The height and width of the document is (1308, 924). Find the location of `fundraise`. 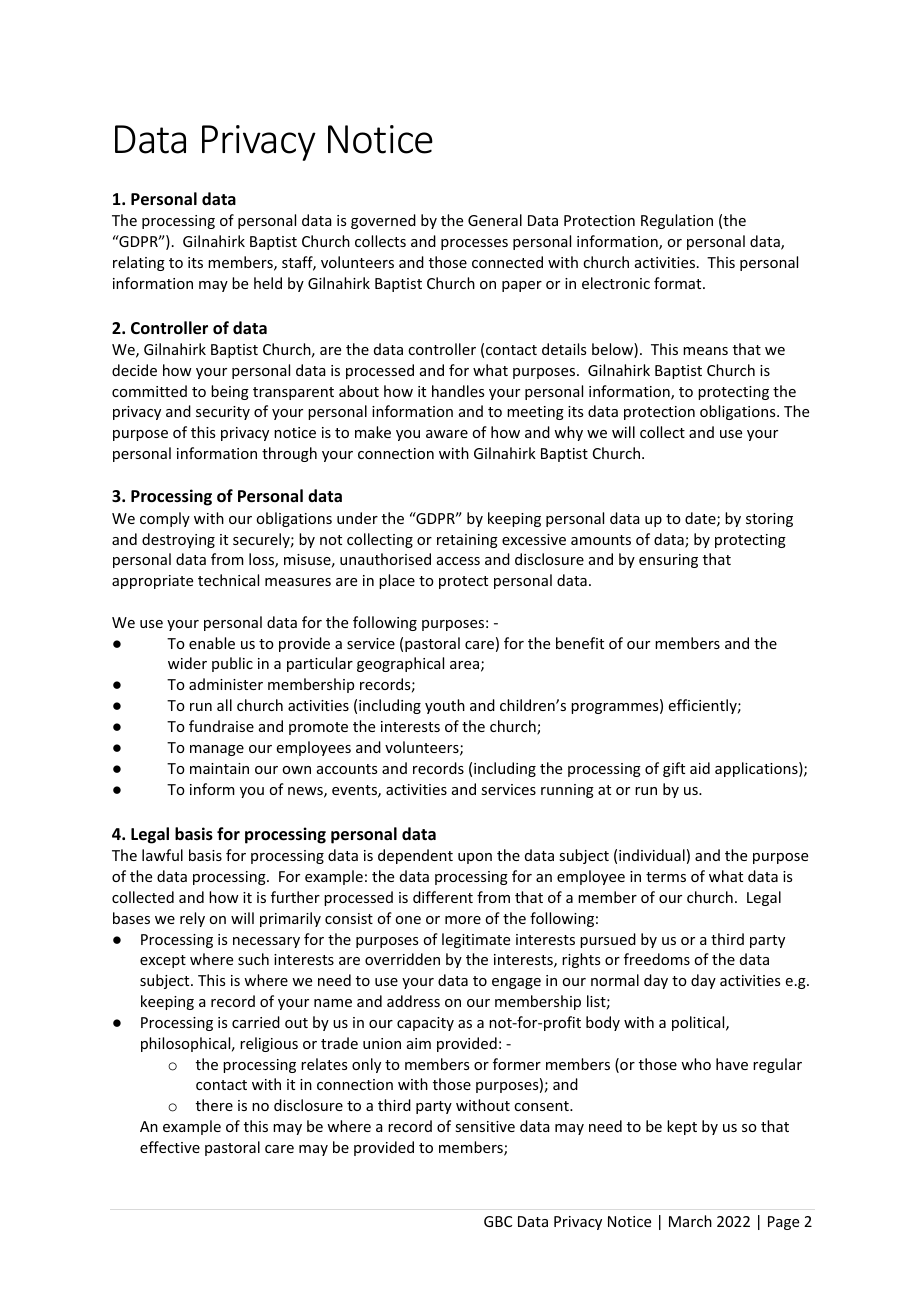

fundraise is located at coordinates (221, 726).
